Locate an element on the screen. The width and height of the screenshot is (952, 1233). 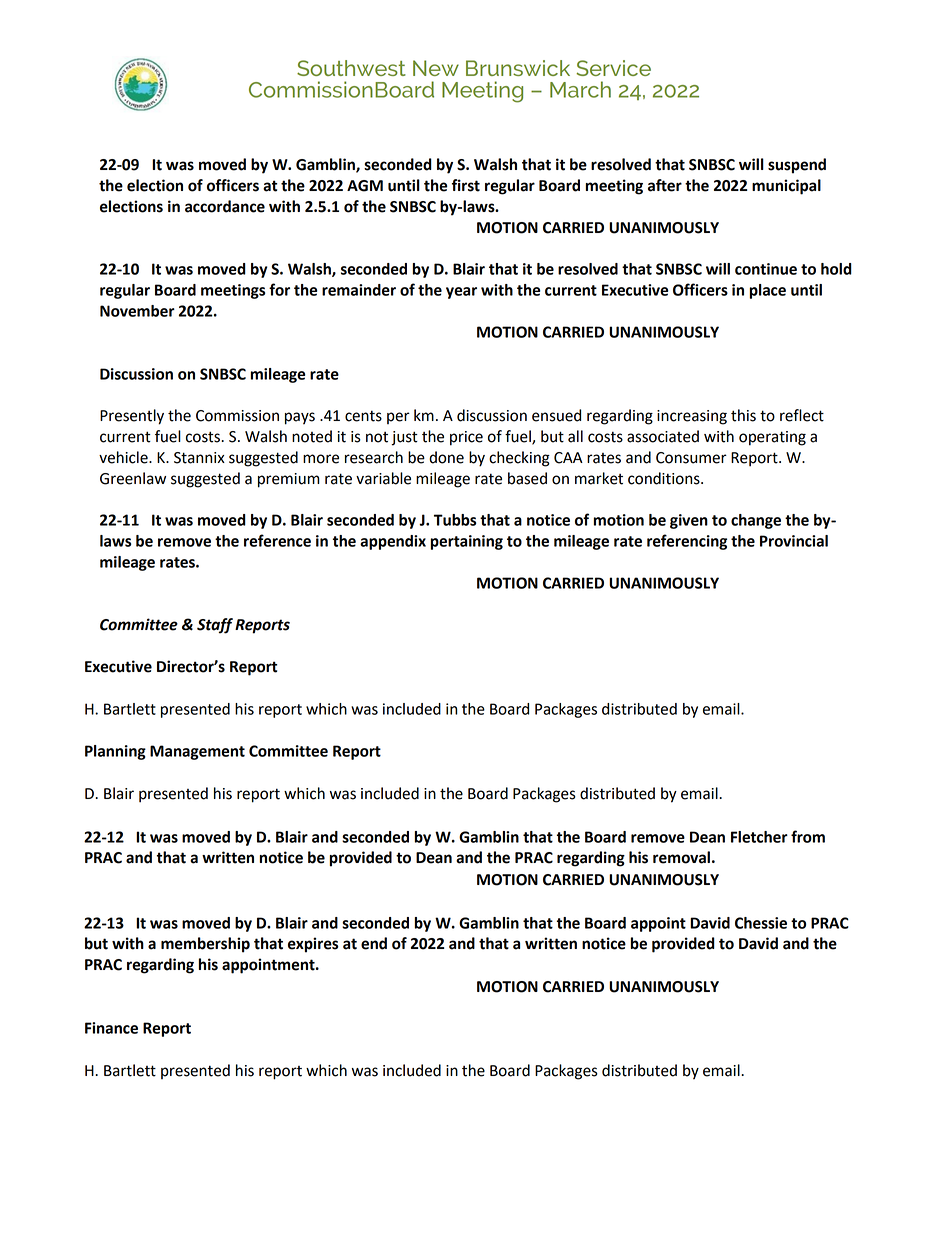
New is located at coordinates (436, 68).
